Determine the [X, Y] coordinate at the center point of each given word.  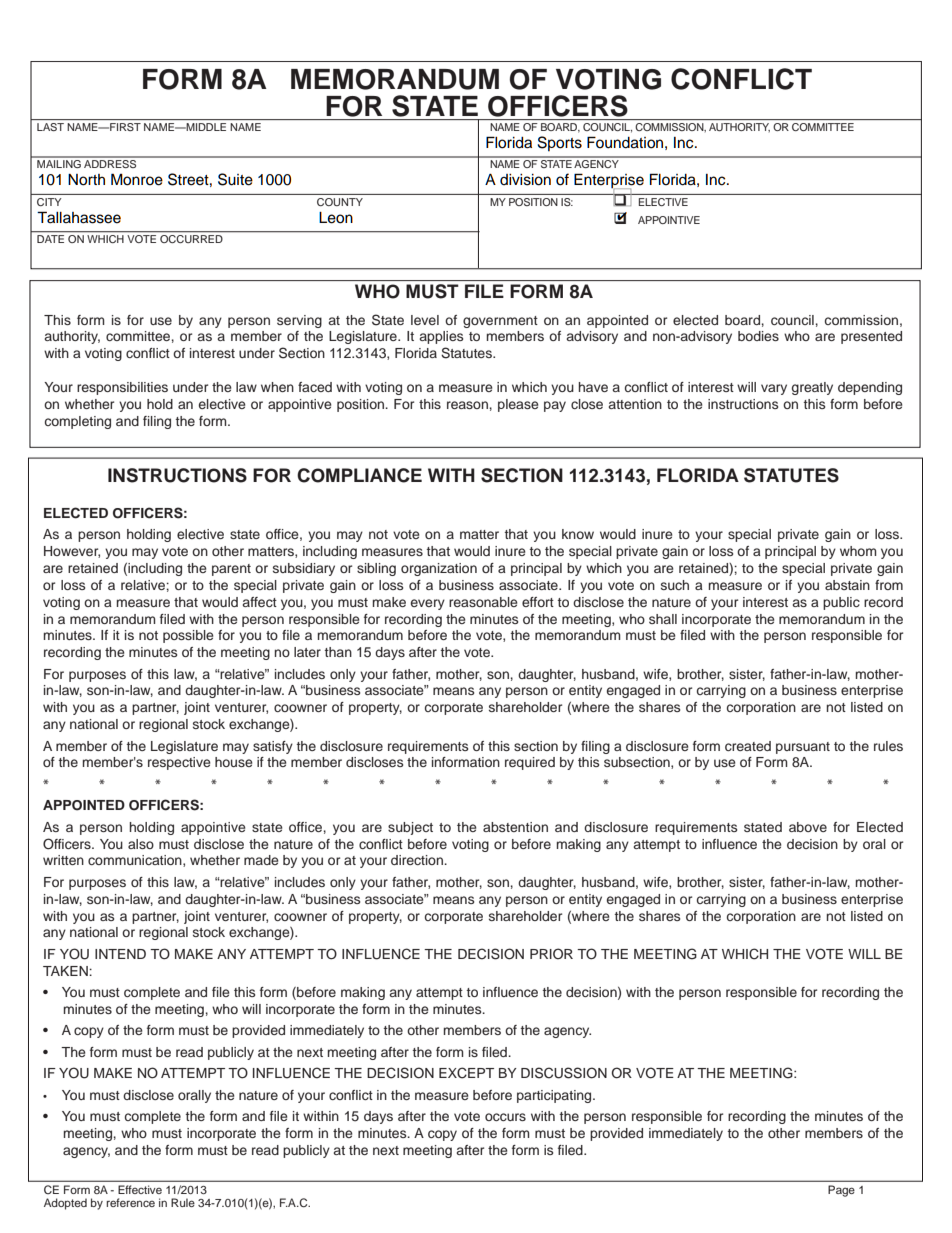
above [808, 827]
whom [858, 551]
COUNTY [340, 202]
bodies [758, 336]
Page [841, 1191]
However [72, 552]
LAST [50, 127]
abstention [515, 827]
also [141, 844]
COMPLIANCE [359, 475]
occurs [505, 1117]
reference [130, 1202]
